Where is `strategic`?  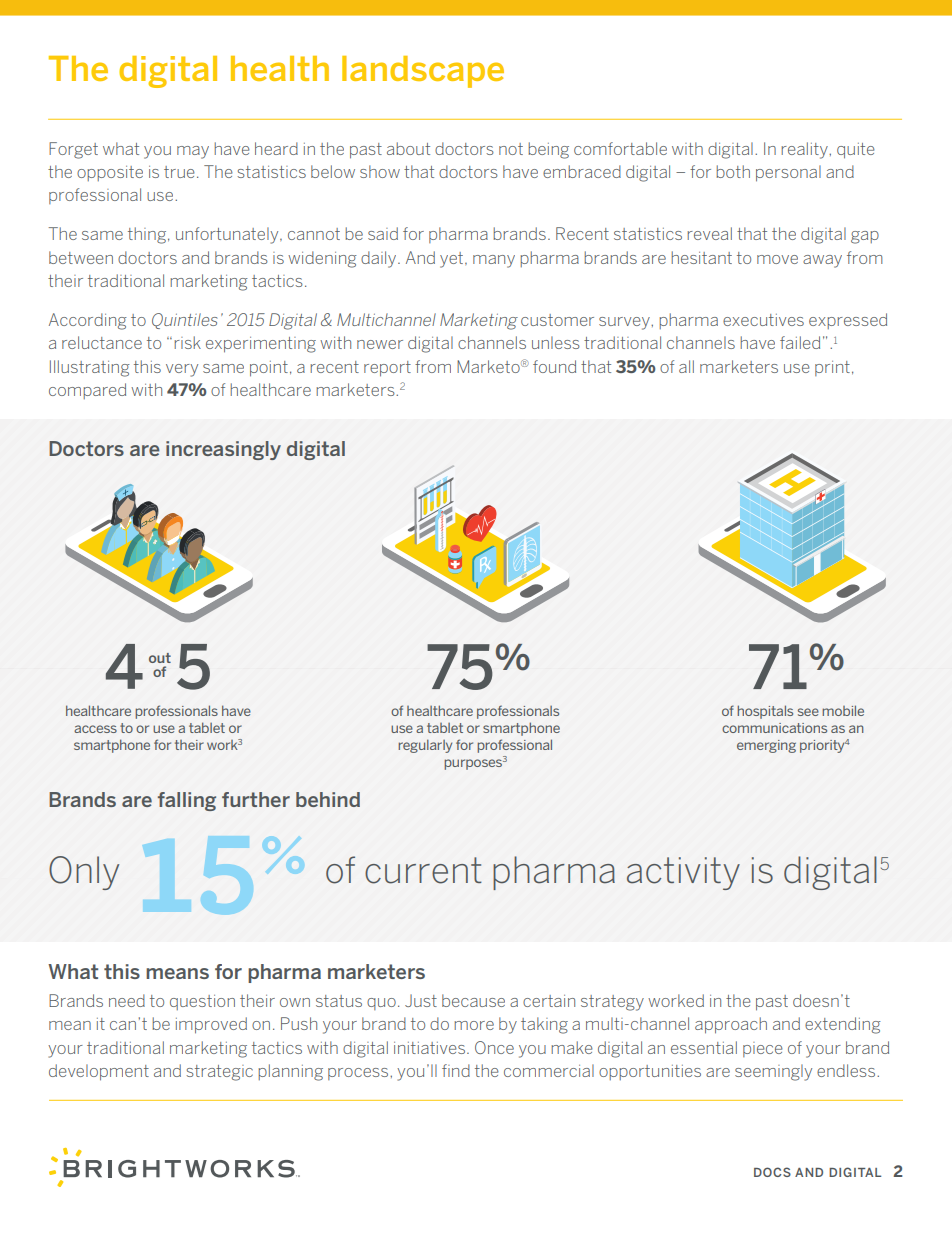 strategic is located at coordinates (219, 1073).
